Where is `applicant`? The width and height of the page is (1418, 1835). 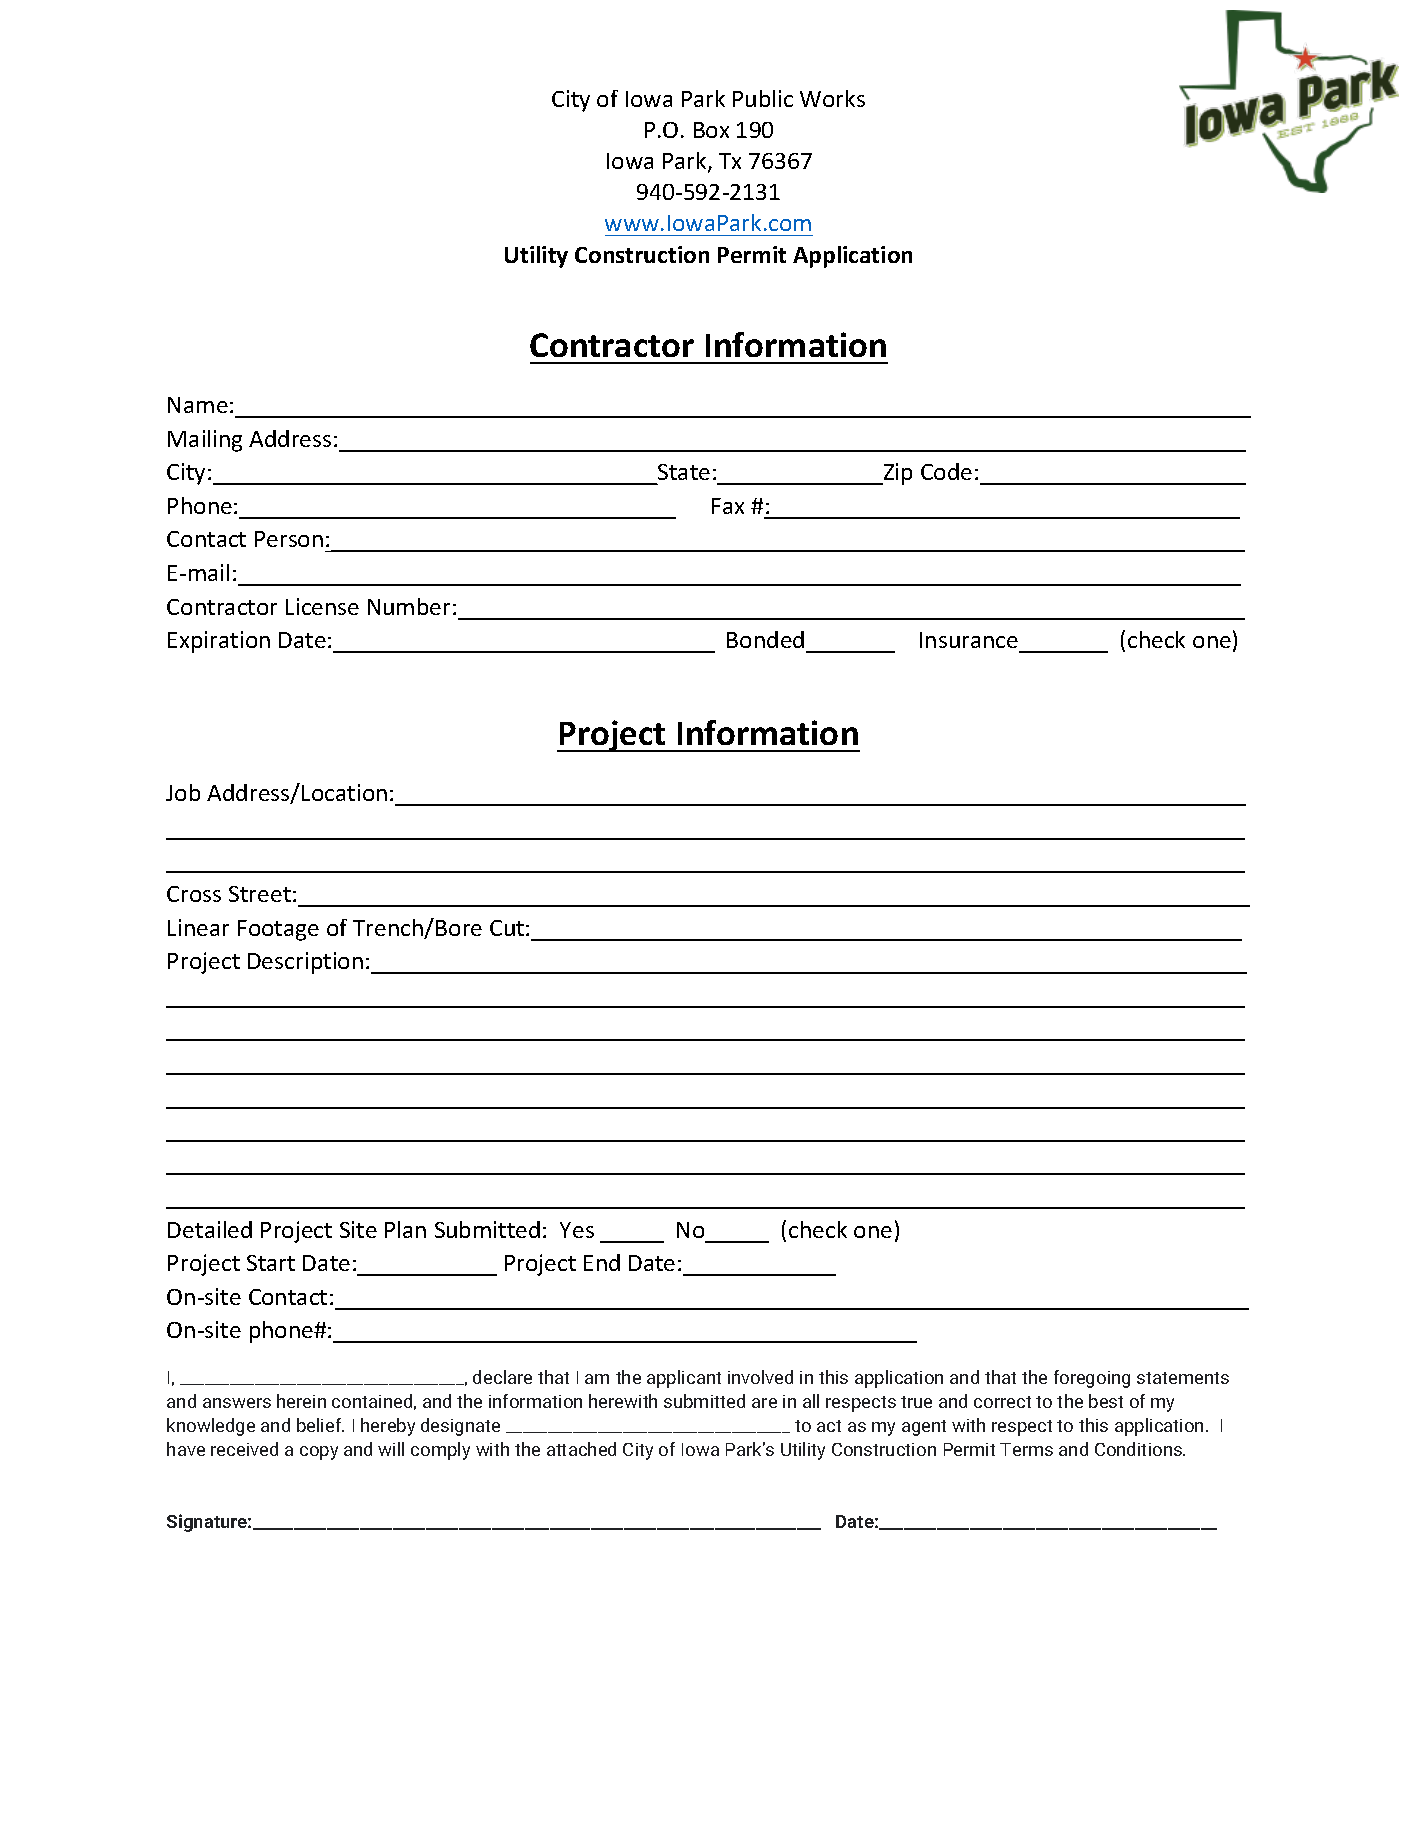
applicant is located at coordinates (684, 1379).
